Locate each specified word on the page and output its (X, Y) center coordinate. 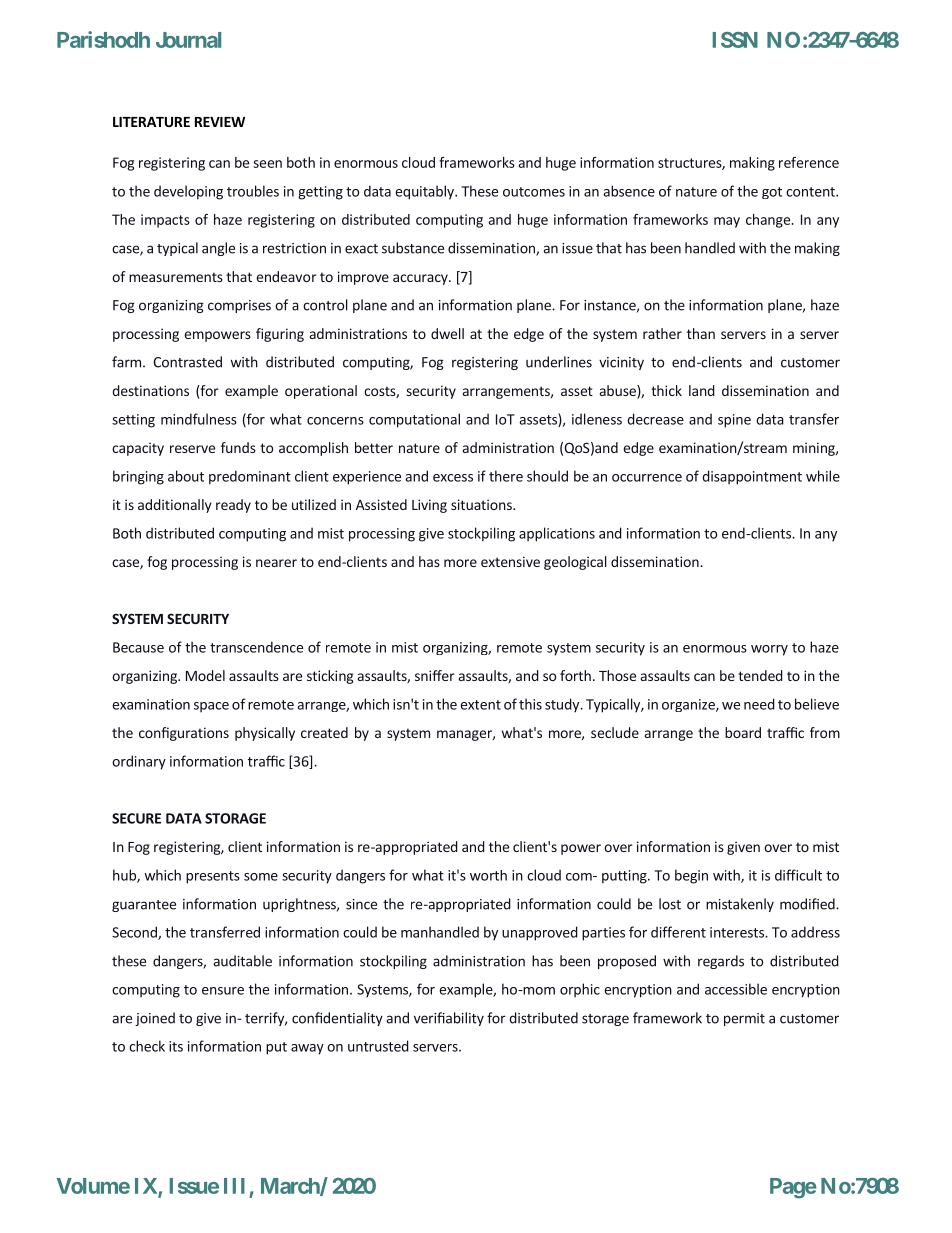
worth (488, 875)
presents (213, 877)
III (234, 1186)
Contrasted (187, 362)
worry (769, 650)
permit (744, 1019)
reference (809, 162)
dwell (447, 333)
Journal (188, 40)
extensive (510, 561)
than (701, 333)
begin (691, 876)
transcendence (256, 647)
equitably (425, 192)
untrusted (378, 1046)
